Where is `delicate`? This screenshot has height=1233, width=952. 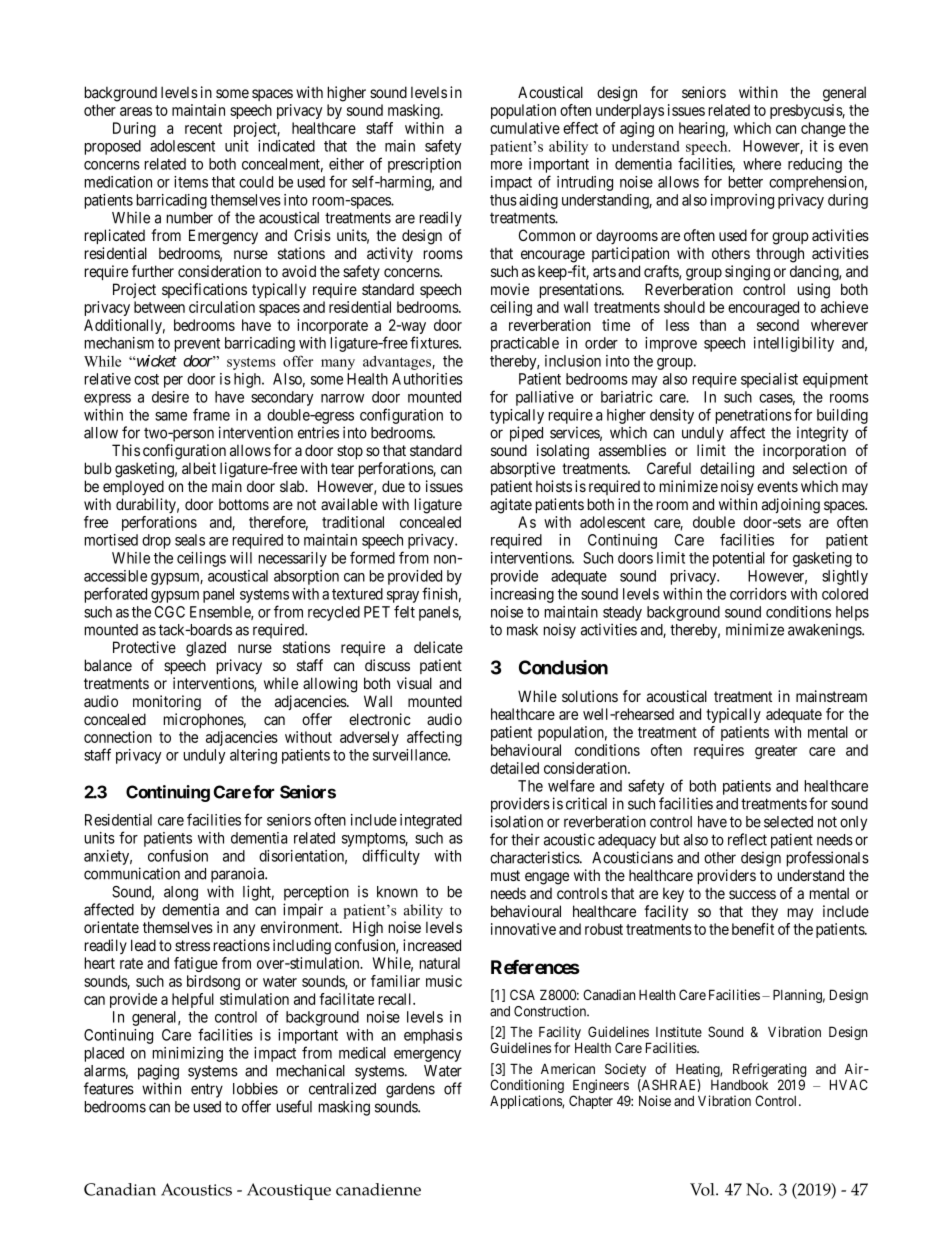 delicate is located at coordinates (438, 647).
